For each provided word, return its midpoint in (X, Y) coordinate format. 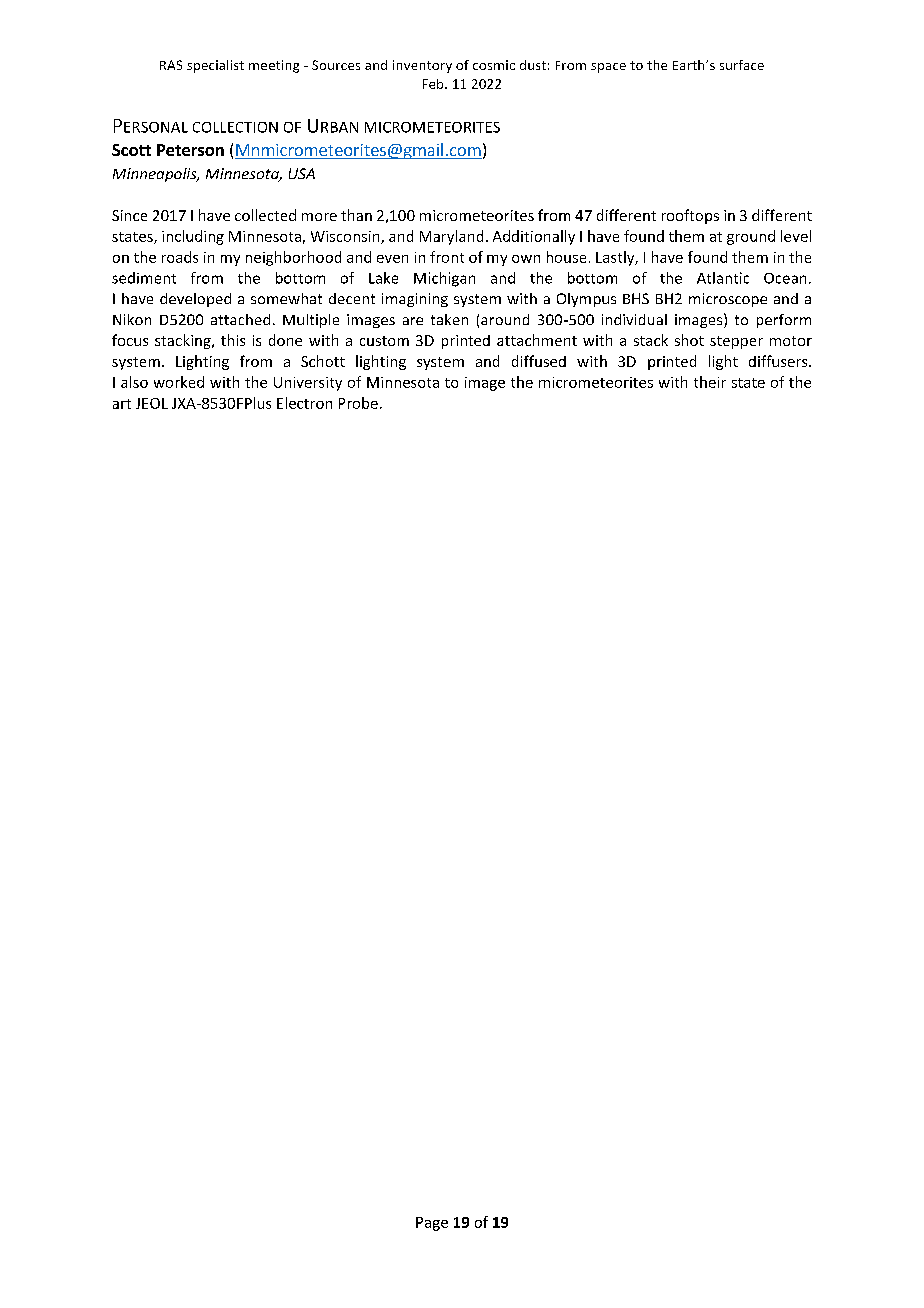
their (710, 382)
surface (742, 65)
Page (432, 1224)
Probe (358, 403)
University (308, 384)
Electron (304, 403)
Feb (434, 84)
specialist (215, 66)
